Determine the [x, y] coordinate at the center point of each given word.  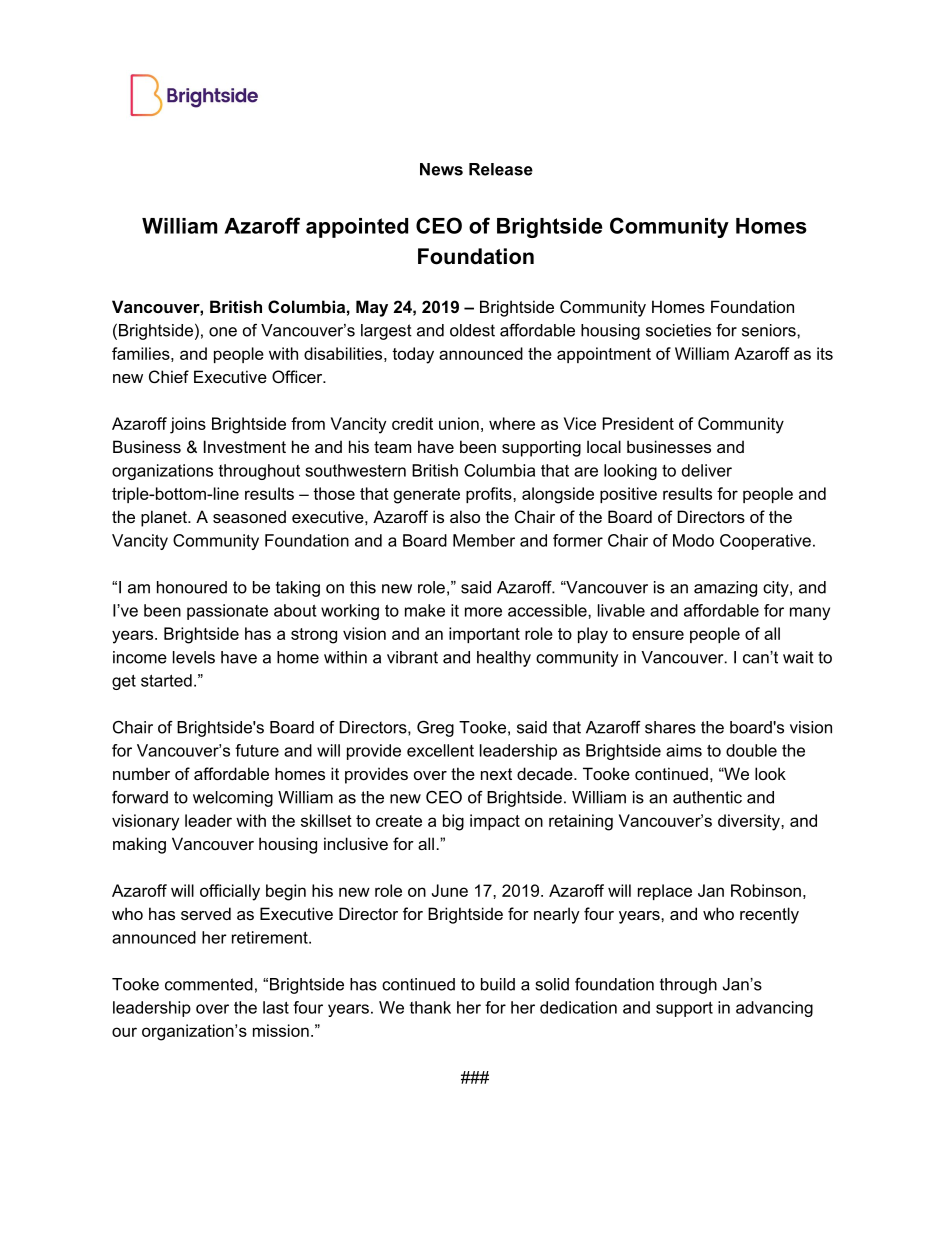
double [751, 750]
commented [209, 984]
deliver [707, 470]
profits [490, 495]
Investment [245, 446]
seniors [770, 330]
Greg [435, 728]
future [257, 750]
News [441, 169]
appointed [357, 228]
